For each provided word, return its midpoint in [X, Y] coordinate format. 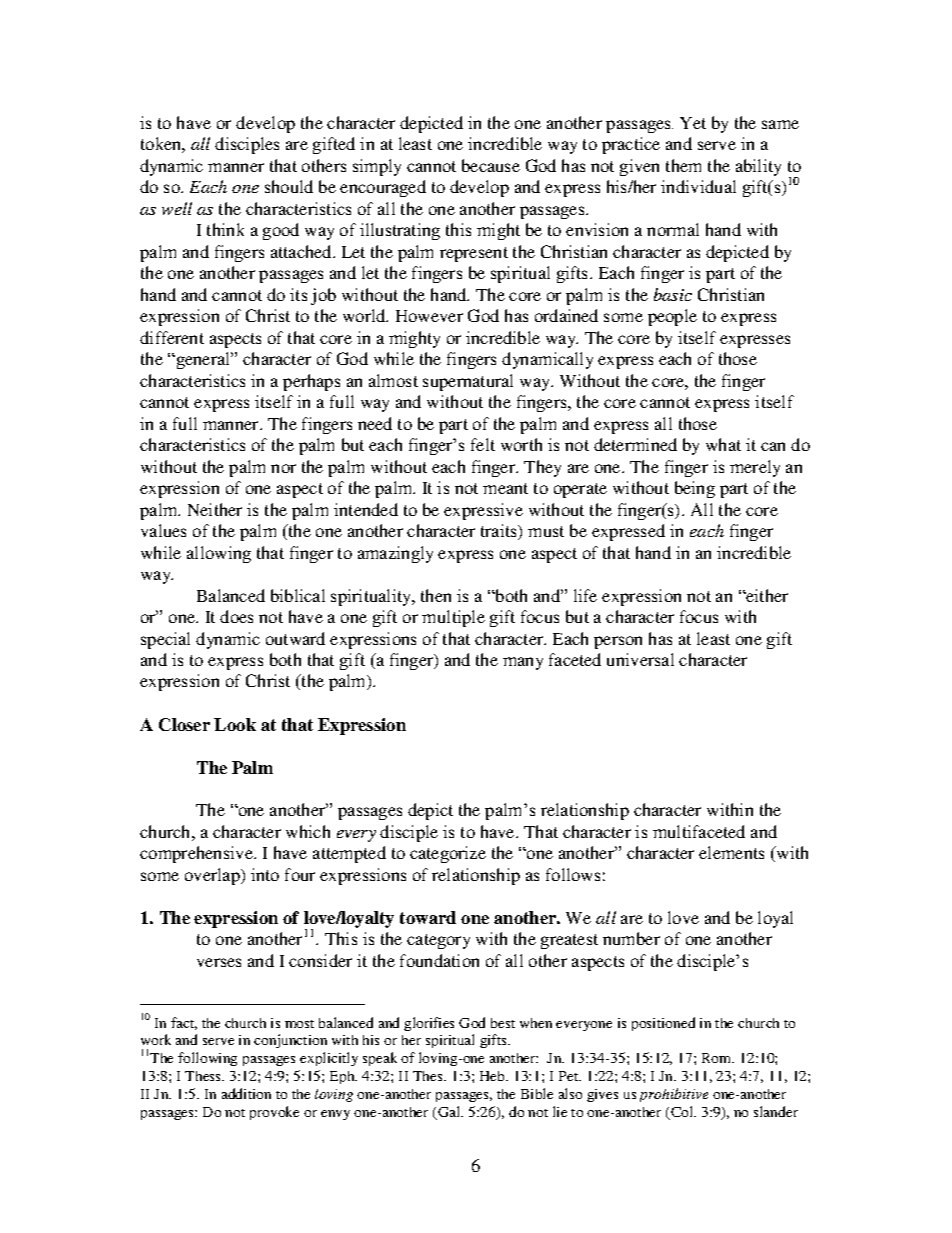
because [491, 165]
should [289, 186]
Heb [493, 1076]
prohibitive [674, 1095]
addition [246, 1093]
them [683, 165]
